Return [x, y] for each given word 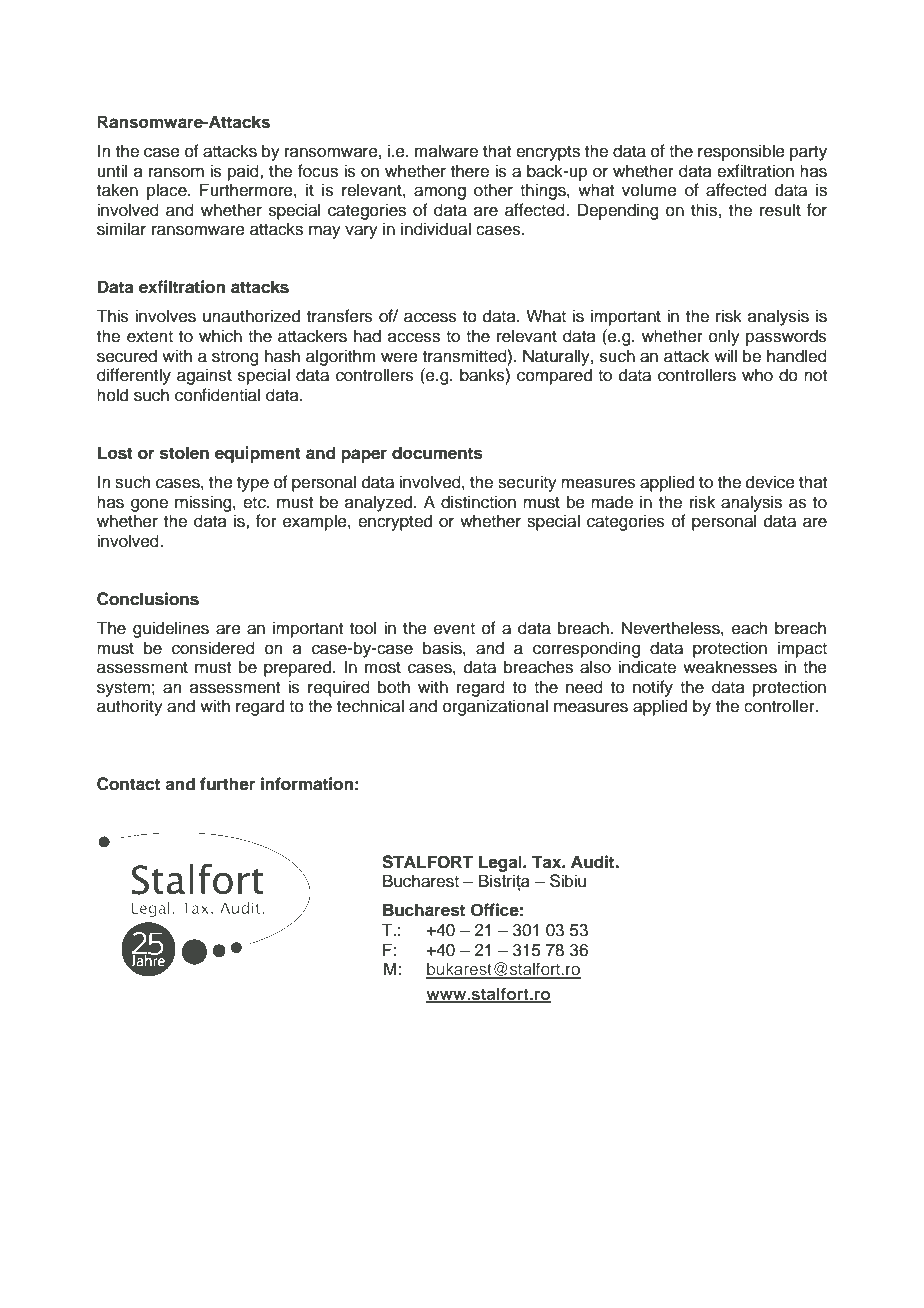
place [168, 191]
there [470, 171]
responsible [741, 152]
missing [204, 503]
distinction [478, 502]
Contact [128, 784]
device [770, 482]
